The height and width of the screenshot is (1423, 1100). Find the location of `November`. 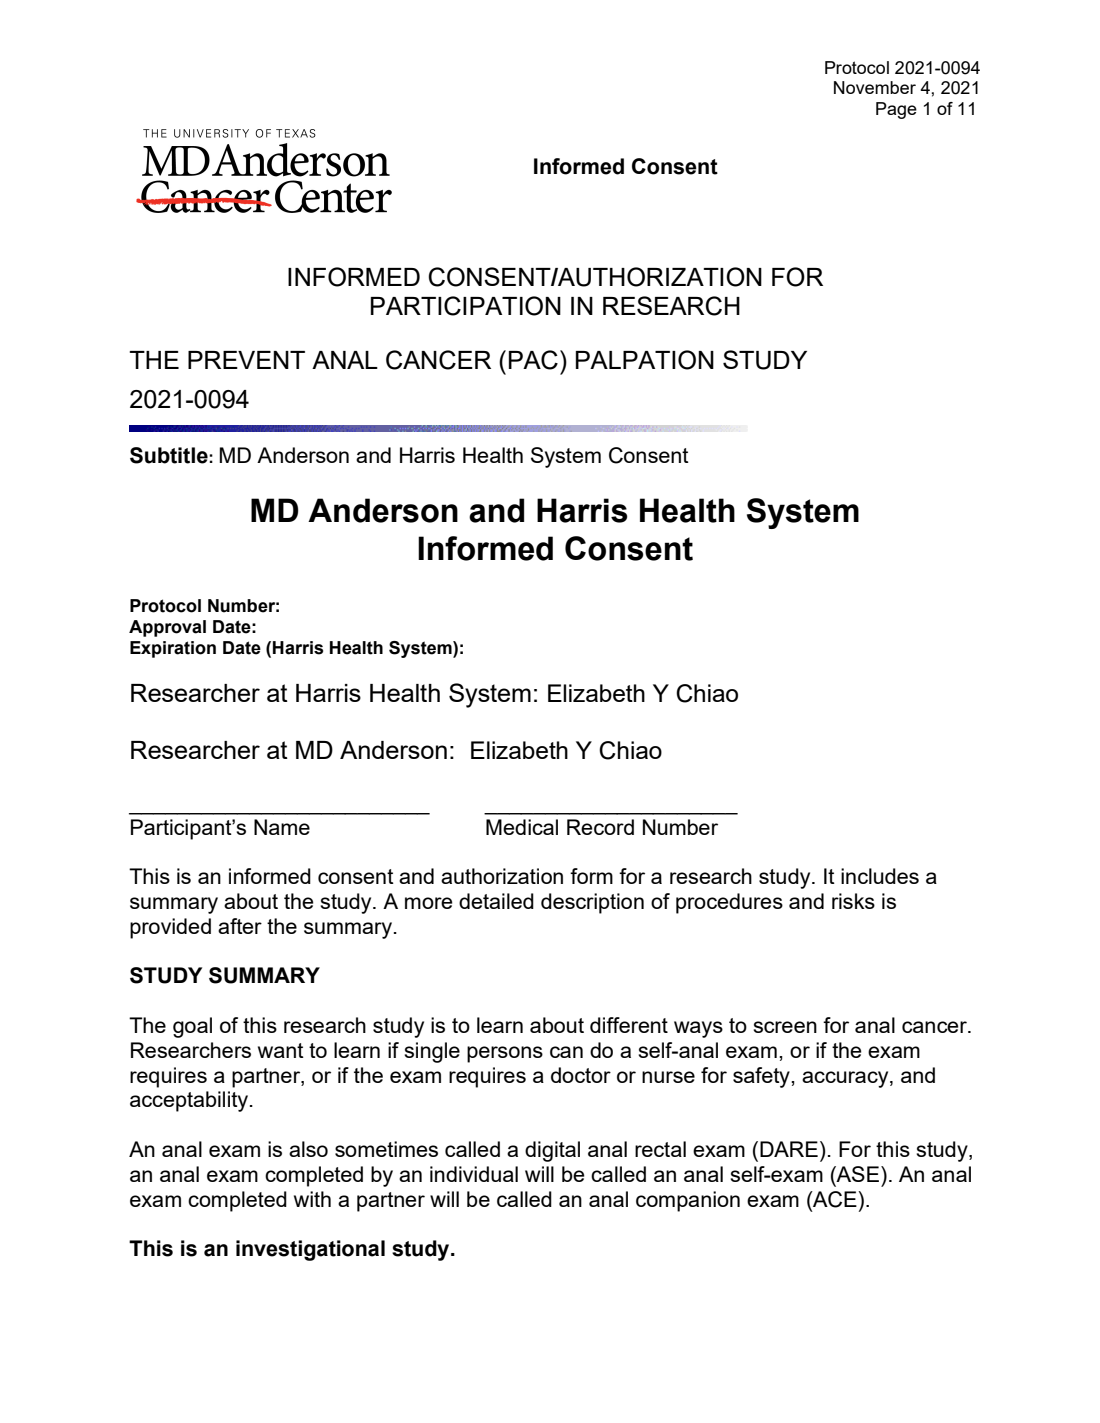

November is located at coordinates (875, 87).
